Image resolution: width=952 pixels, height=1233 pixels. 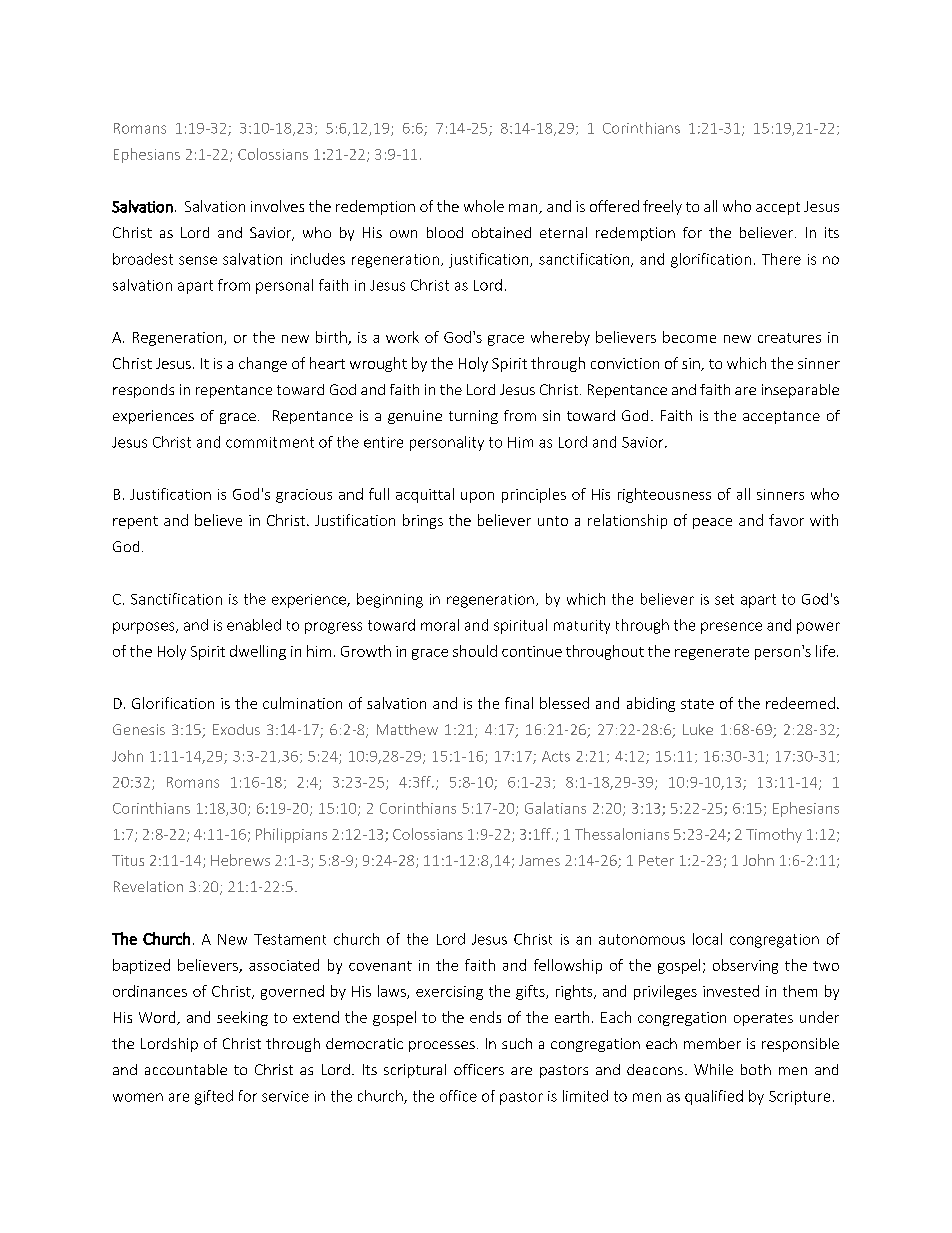 What do you see at coordinates (501, 232) in the document?
I see `obtained` at bounding box center [501, 232].
